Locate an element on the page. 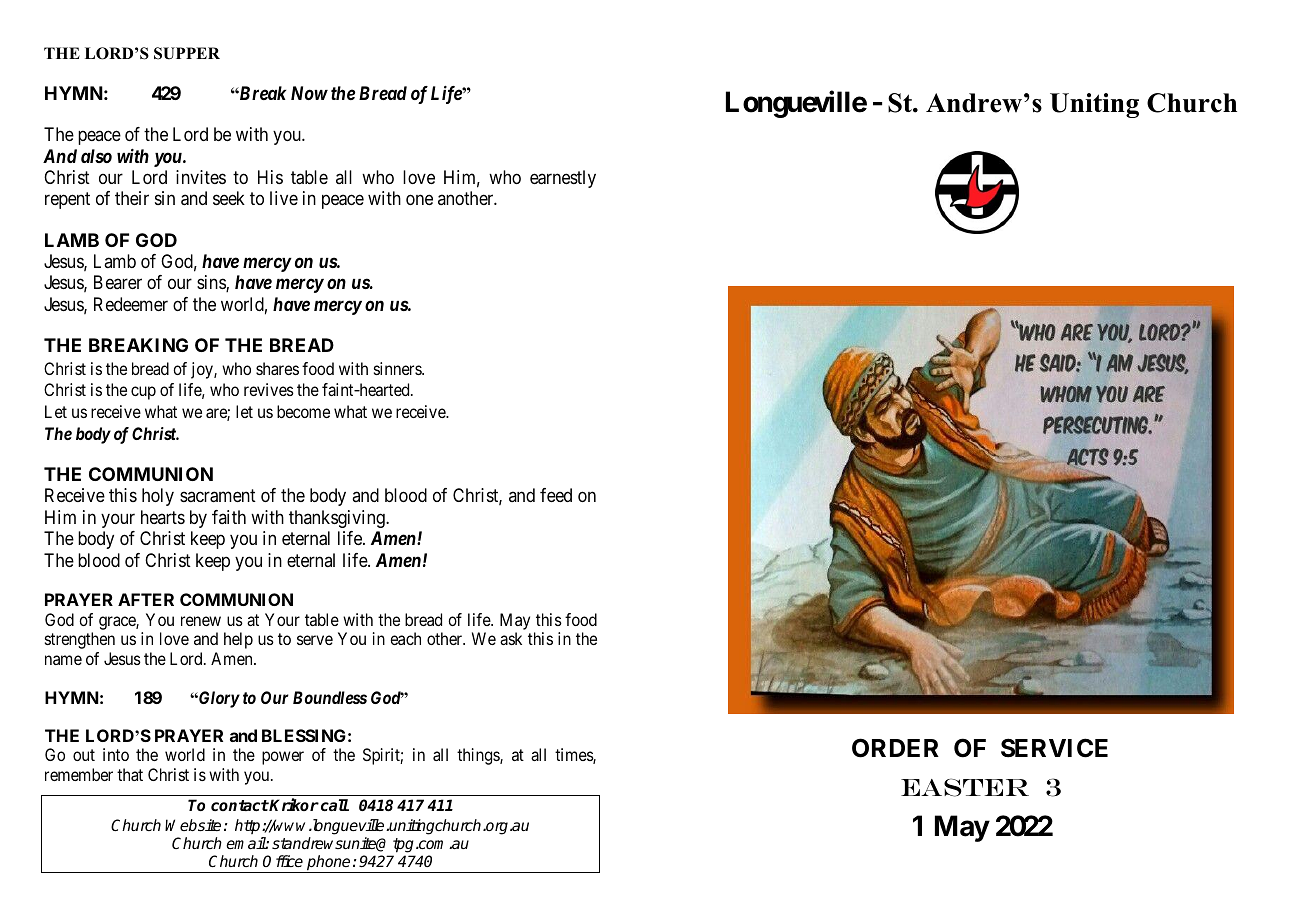 This page has height=924, width=1308. contact is located at coordinates (240, 805).
